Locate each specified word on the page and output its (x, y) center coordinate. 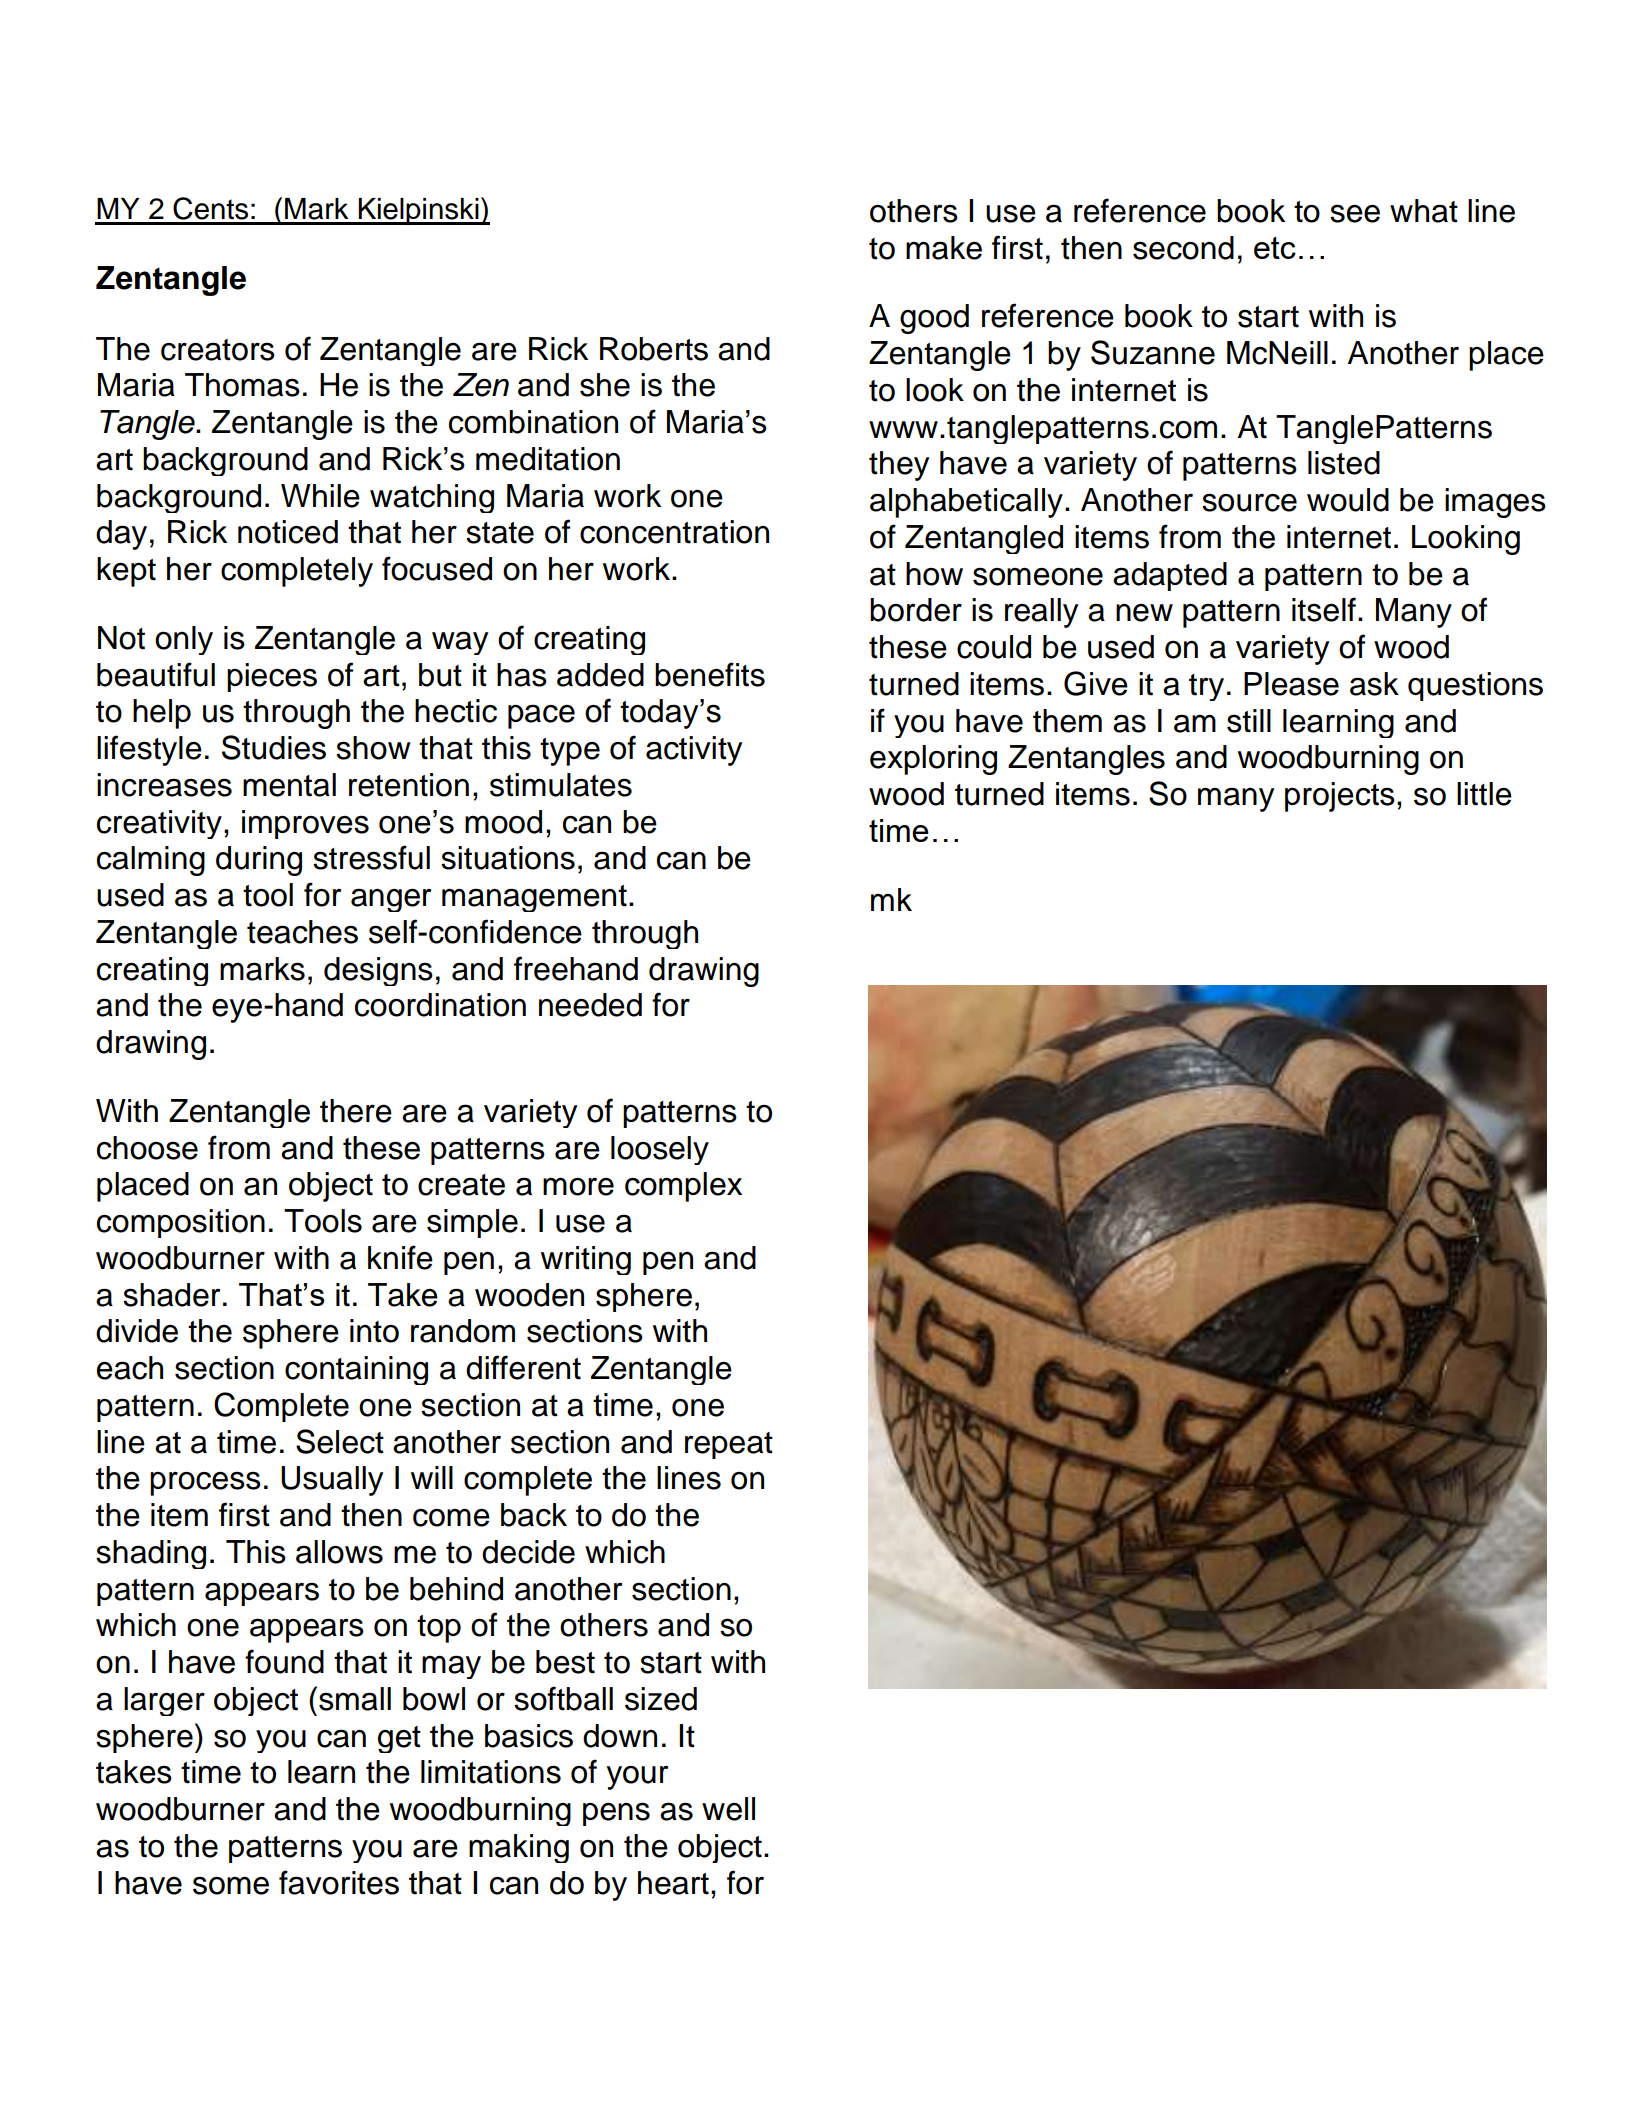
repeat (729, 1445)
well (728, 1809)
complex (683, 1187)
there (356, 1111)
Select (340, 1441)
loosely (660, 1150)
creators (218, 350)
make (944, 248)
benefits (710, 674)
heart (673, 1883)
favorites (339, 1882)
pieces (272, 677)
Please (1291, 684)
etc (1275, 248)
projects (1340, 797)
